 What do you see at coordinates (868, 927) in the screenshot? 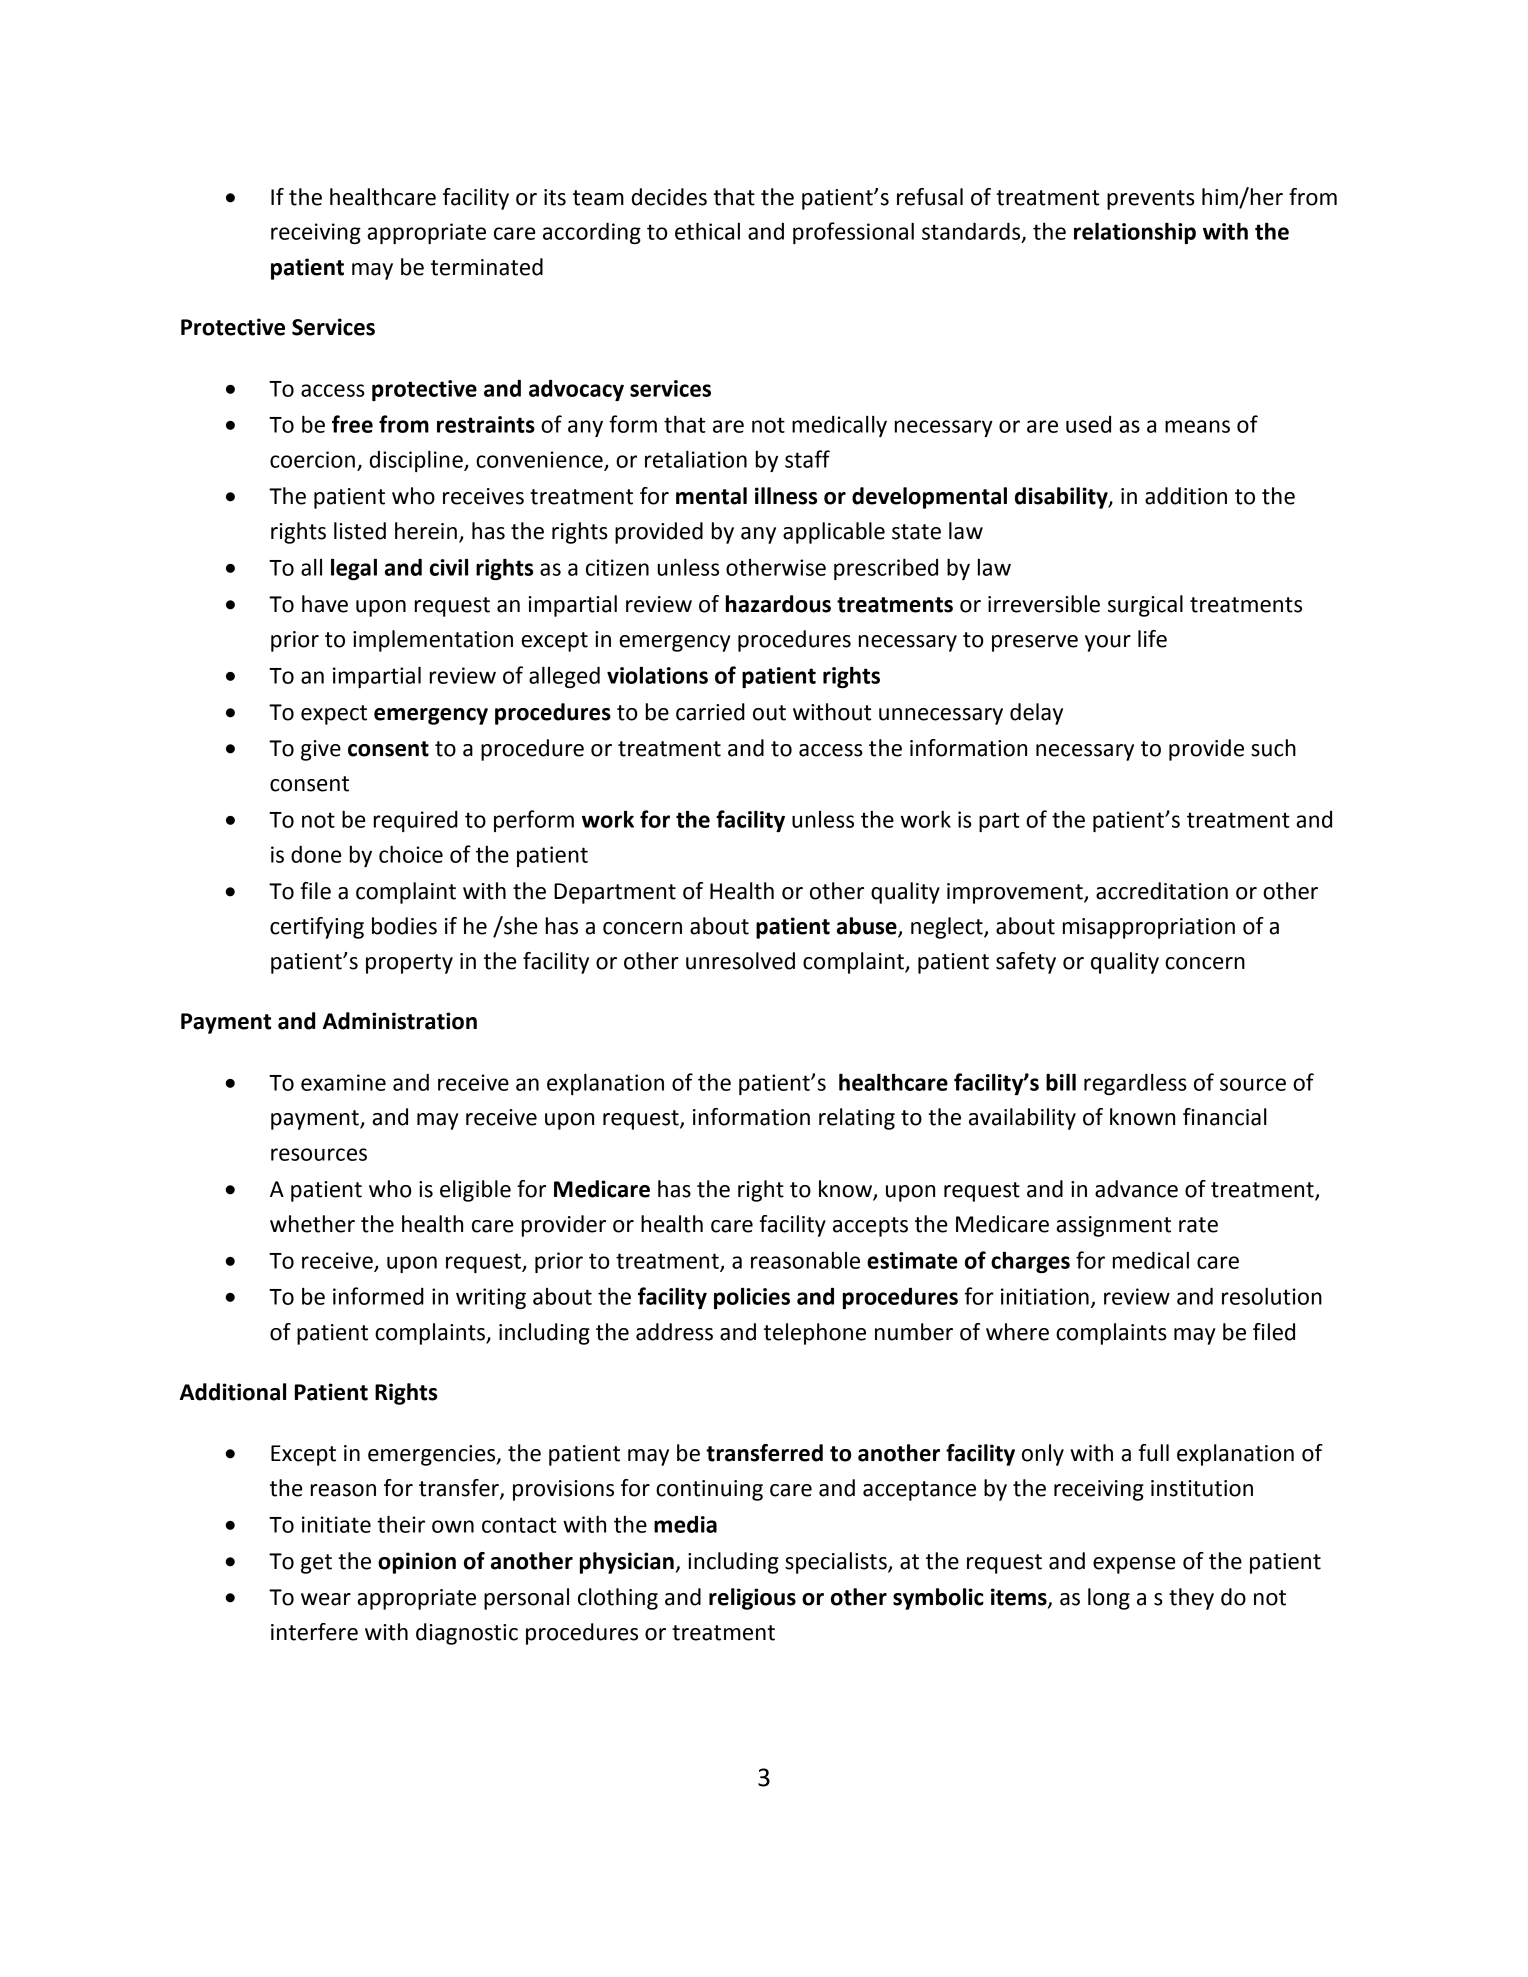
I see `abuse` at bounding box center [868, 927].
